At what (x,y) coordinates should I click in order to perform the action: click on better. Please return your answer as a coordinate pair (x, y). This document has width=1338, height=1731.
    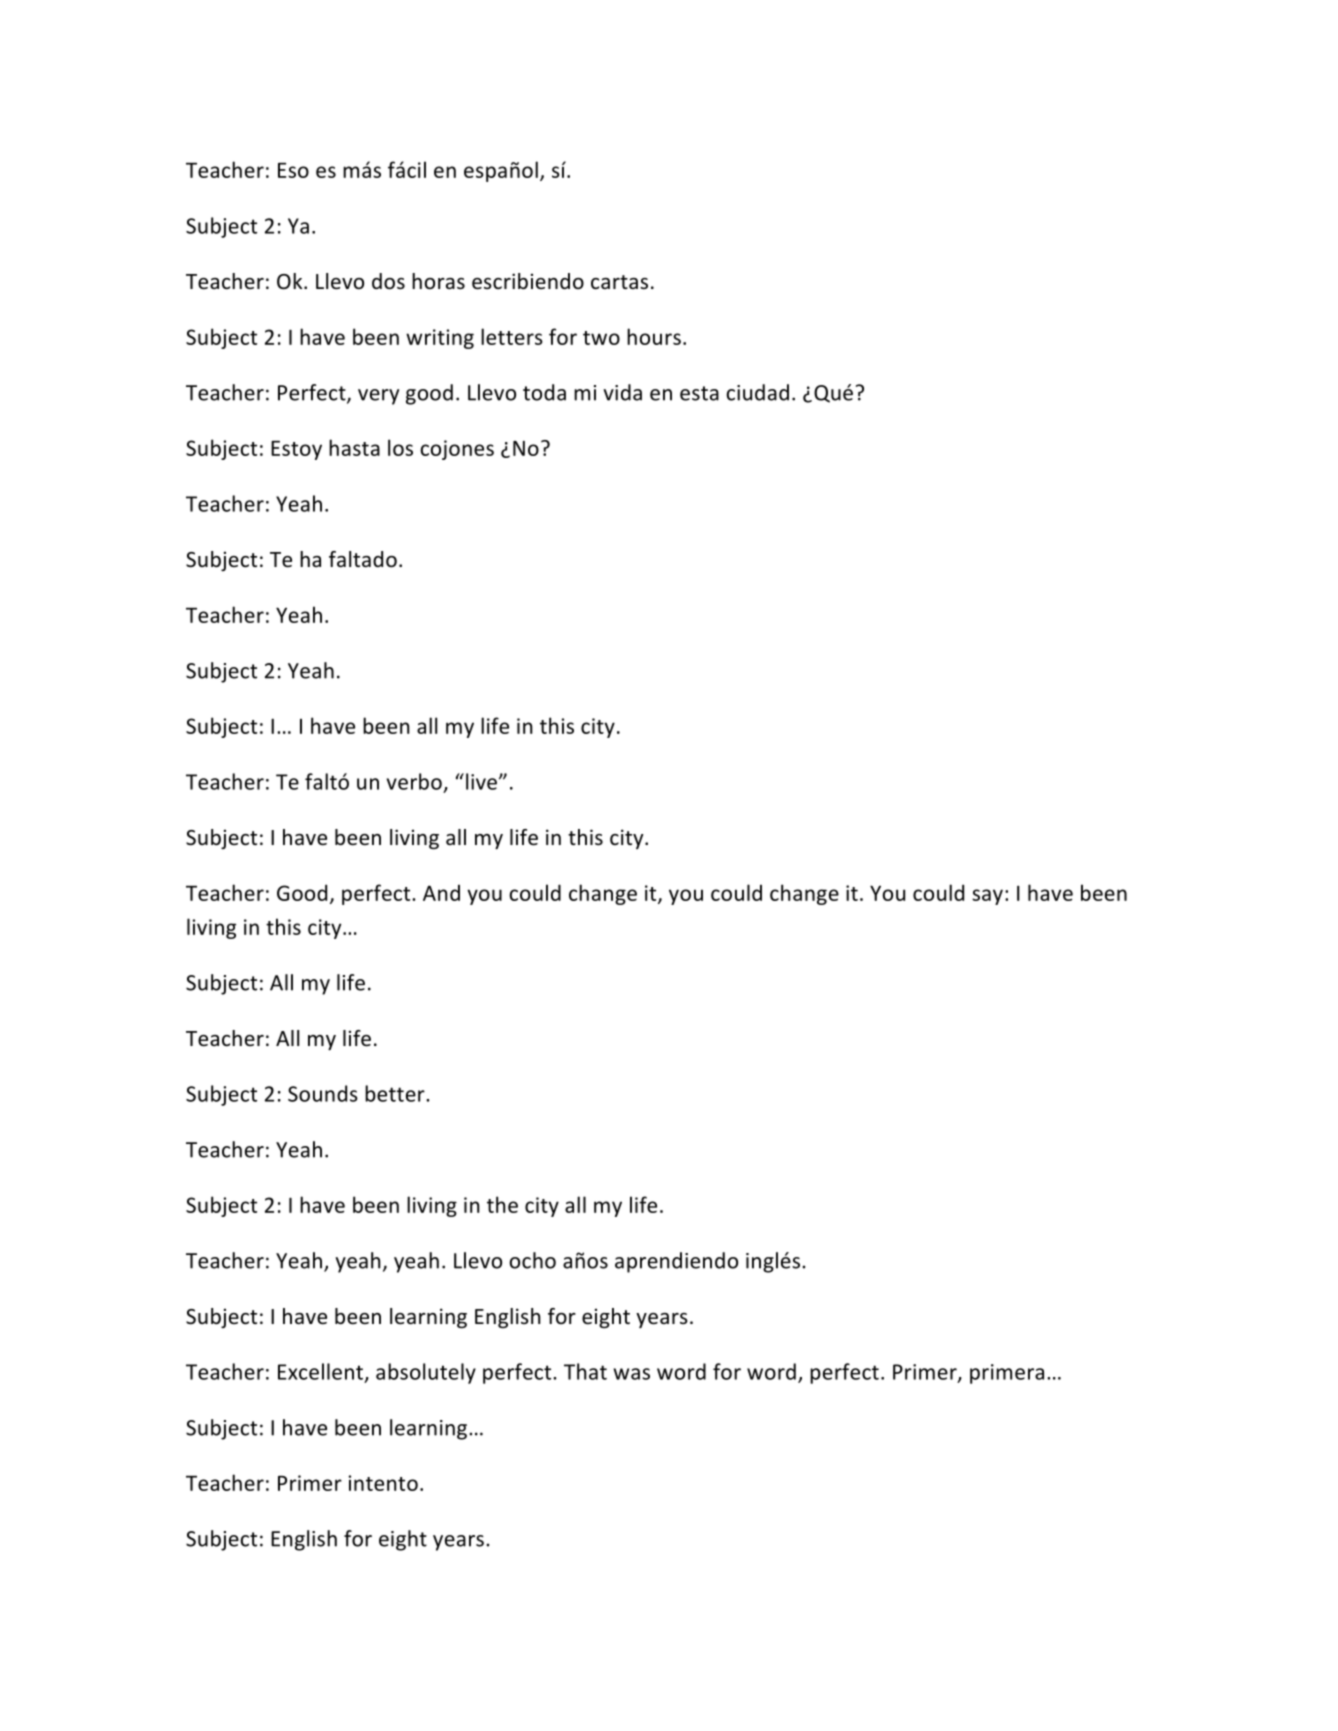
    Looking at the image, I should click on (396, 1093).
